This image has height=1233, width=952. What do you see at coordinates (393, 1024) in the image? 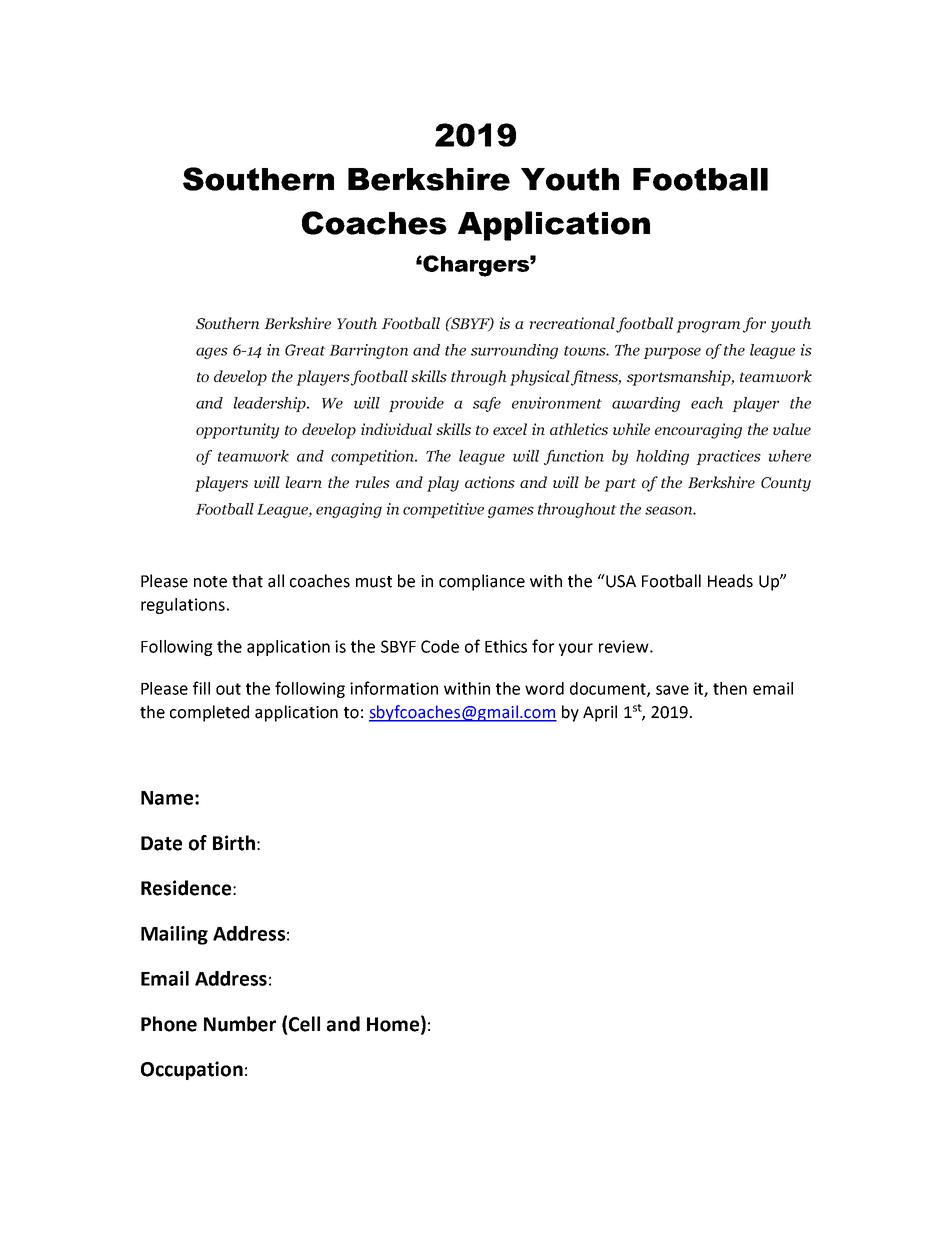
I see `Home` at bounding box center [393, 1024].
